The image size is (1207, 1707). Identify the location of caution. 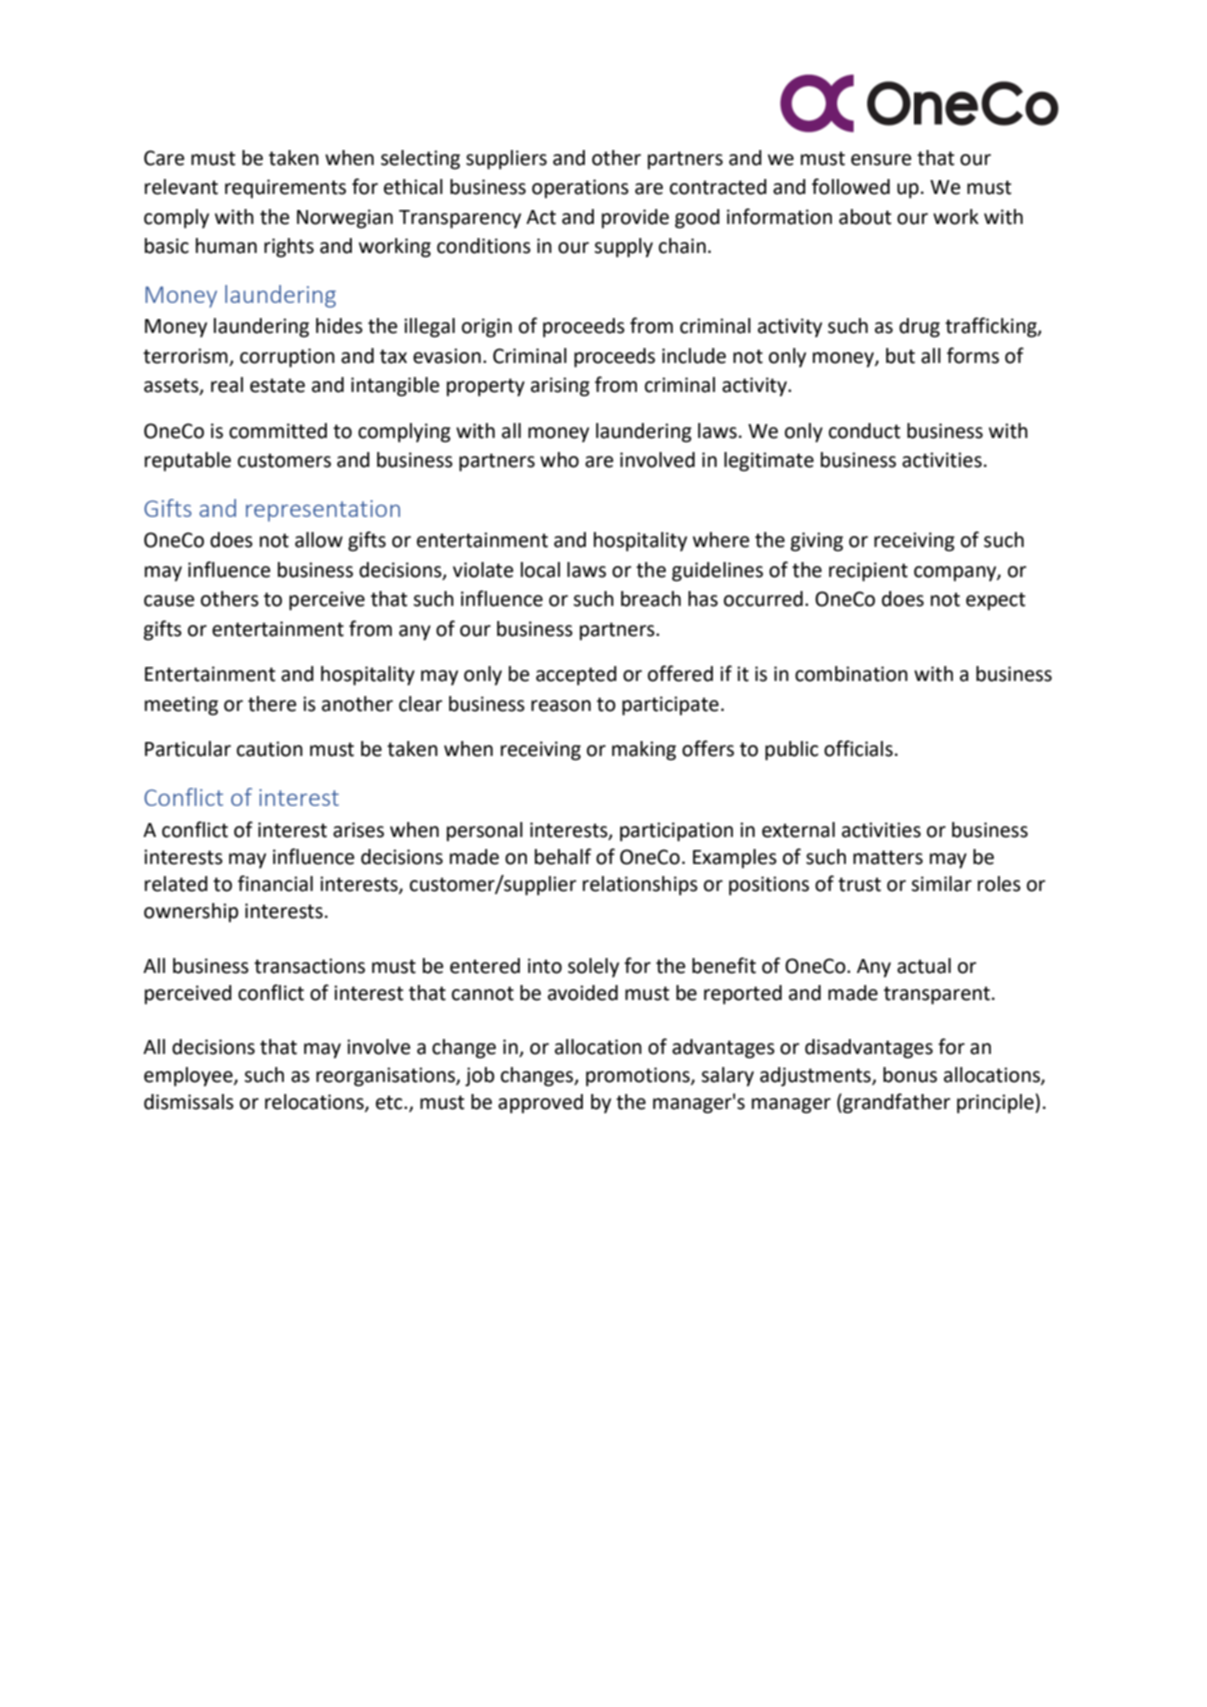
(270, 749).
